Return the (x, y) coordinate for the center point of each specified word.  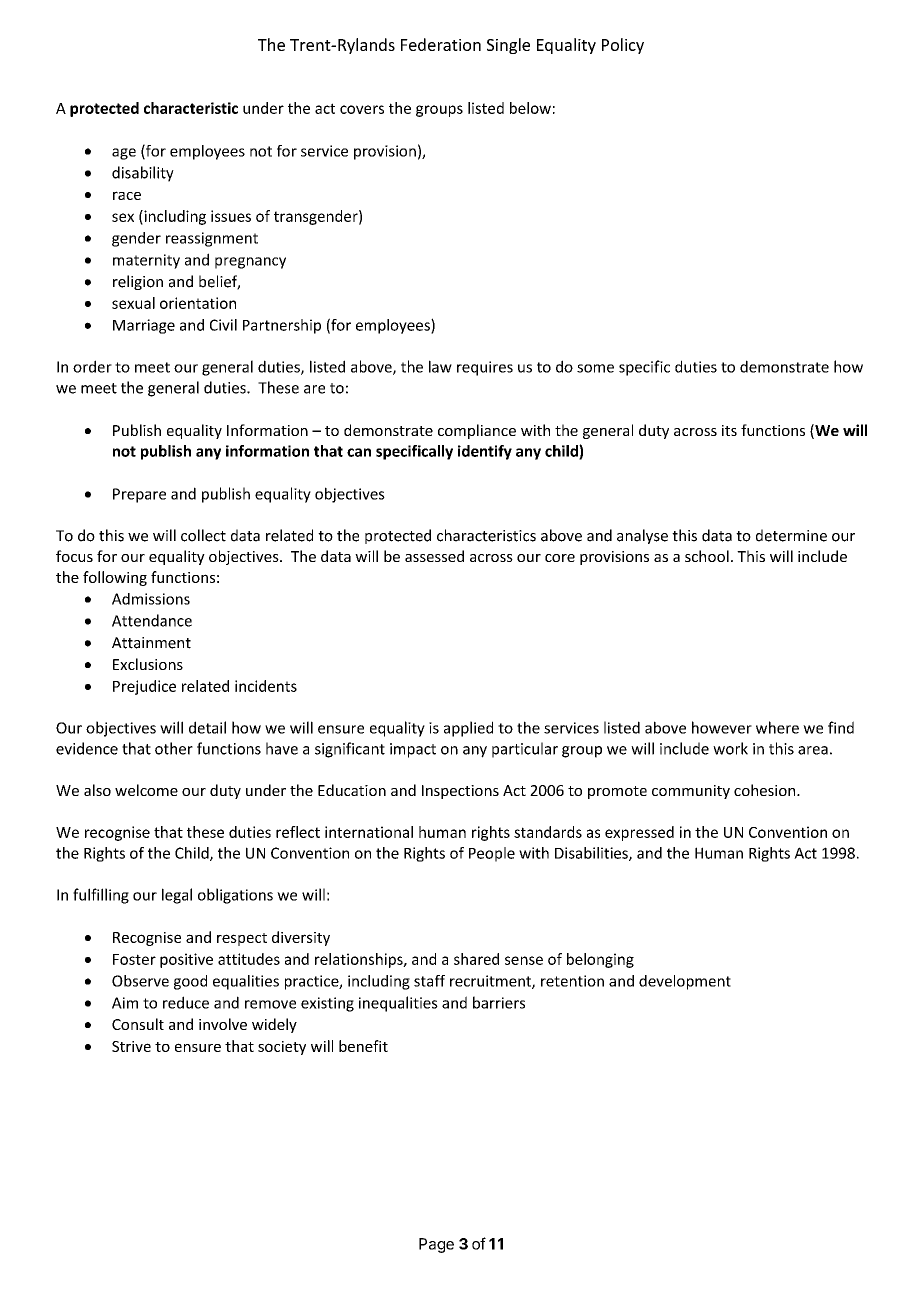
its (729, 430)
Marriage (144, 326)
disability (143, 174)
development (685, 982)
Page (436, 1245)
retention (572, 981)
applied (468, 729)
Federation (441, 44)
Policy (623, 46)
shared (476, 959)
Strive (131, 1046)
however (722, 727)
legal (177, 896)
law (440, 366)
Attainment (151, 643)
